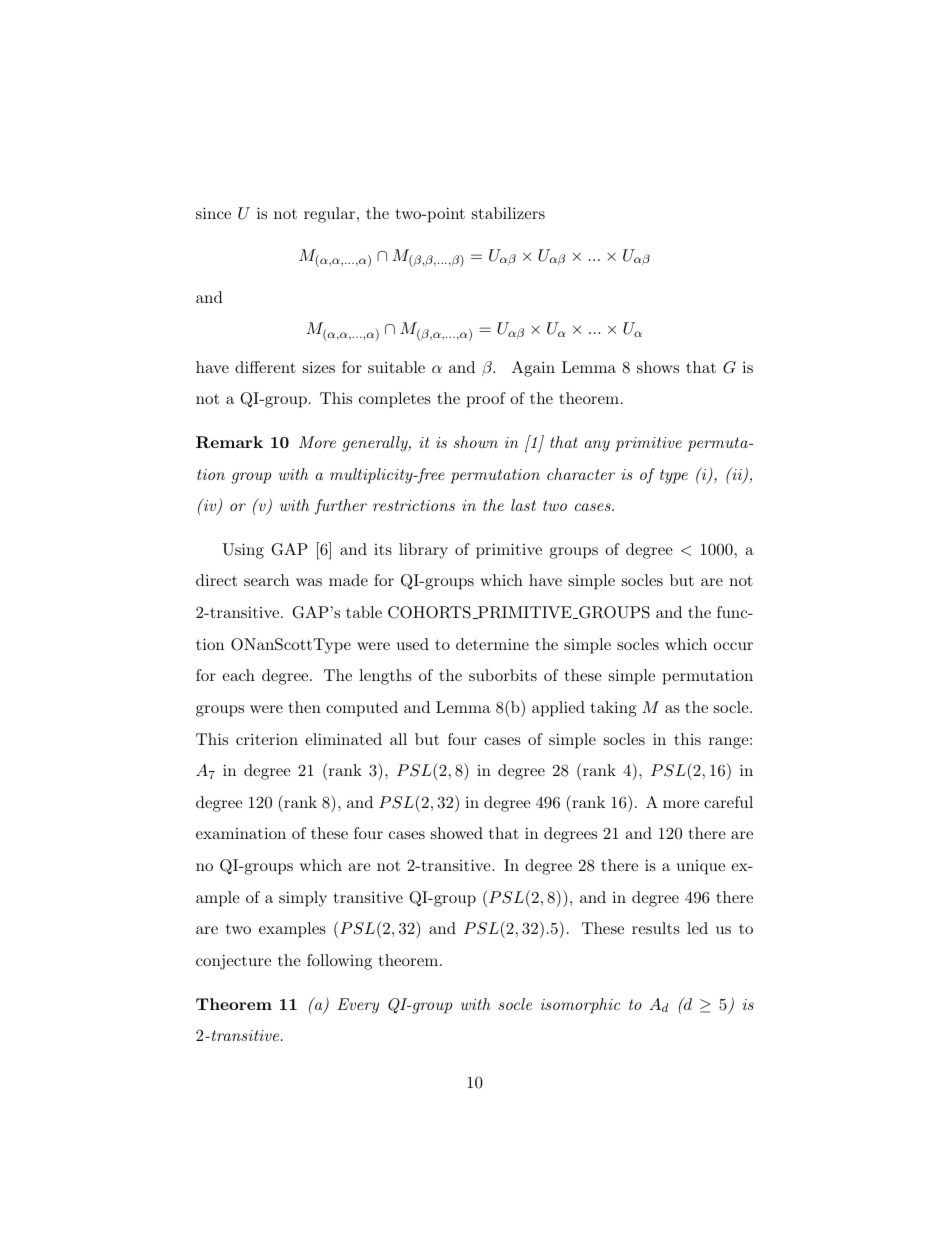 Image resolution: width=952 pixels, height=1233 pixels. I want to click on conjecture, so click(233, 962).
